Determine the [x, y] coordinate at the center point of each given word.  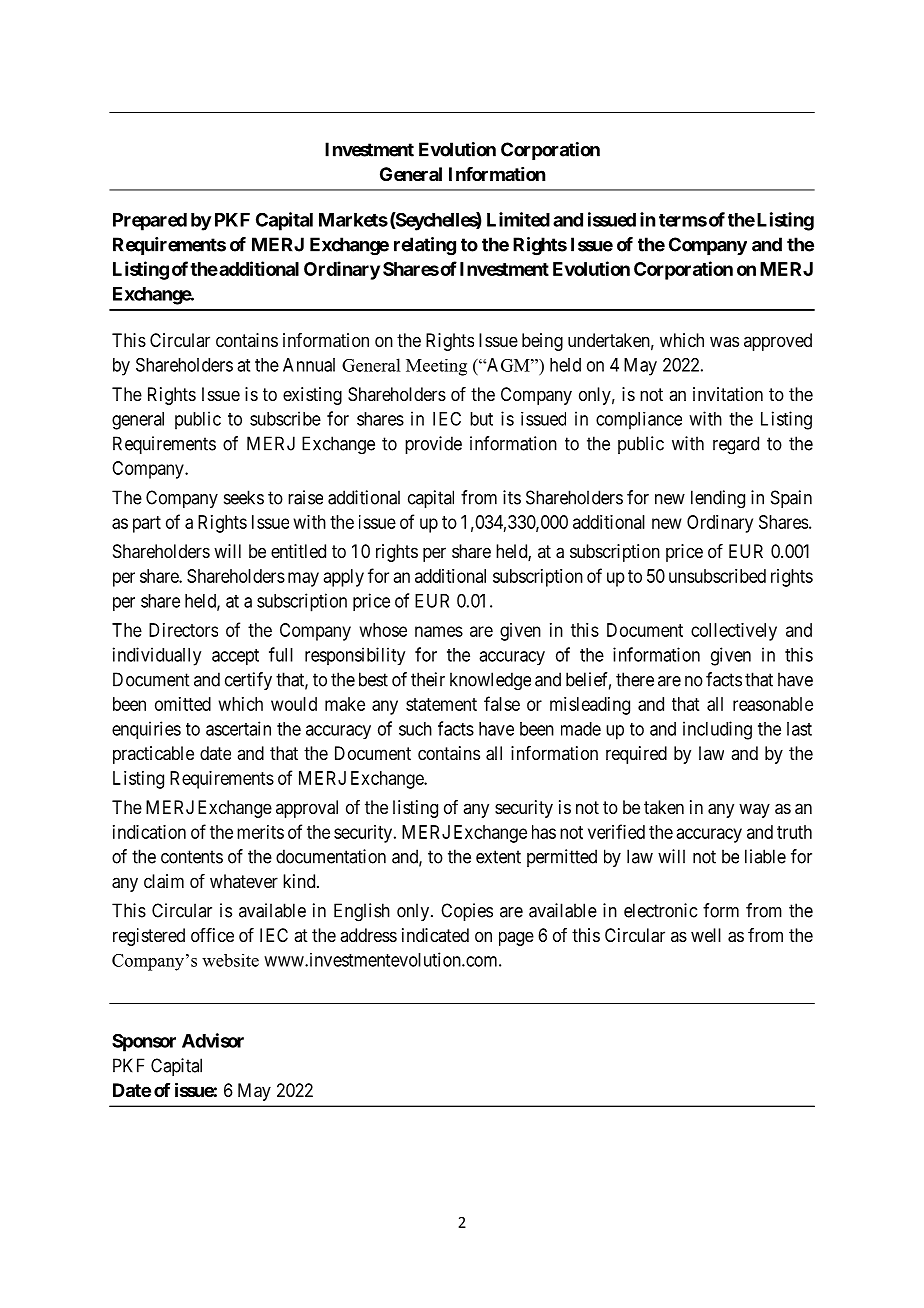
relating [425, 246]
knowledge [490, 681]
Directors [183, 630]
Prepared [150, 222]
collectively [734, 632]
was [724, 341]
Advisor [213, 1040]
